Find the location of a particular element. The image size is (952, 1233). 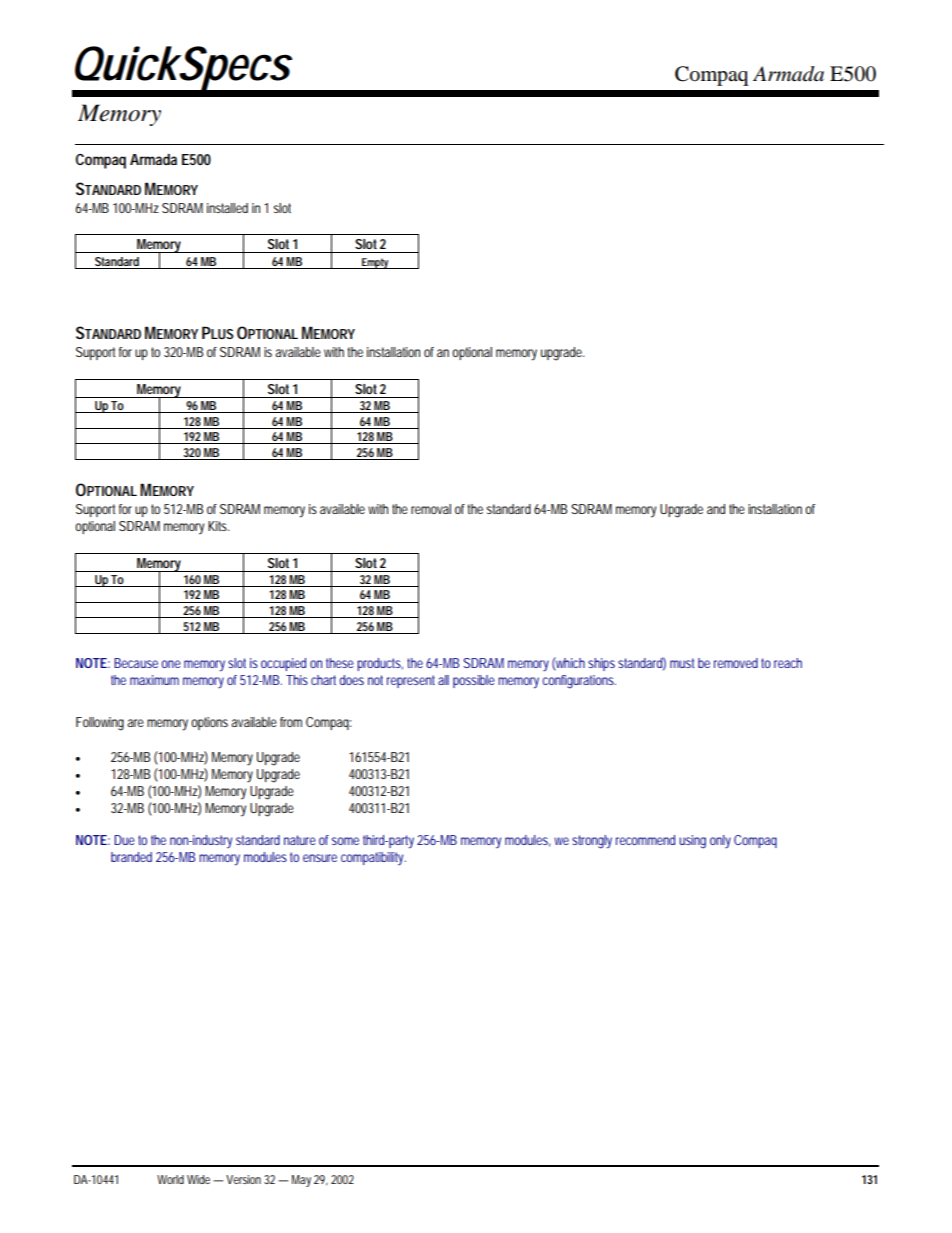

using is located at coordinates (692, 842).
